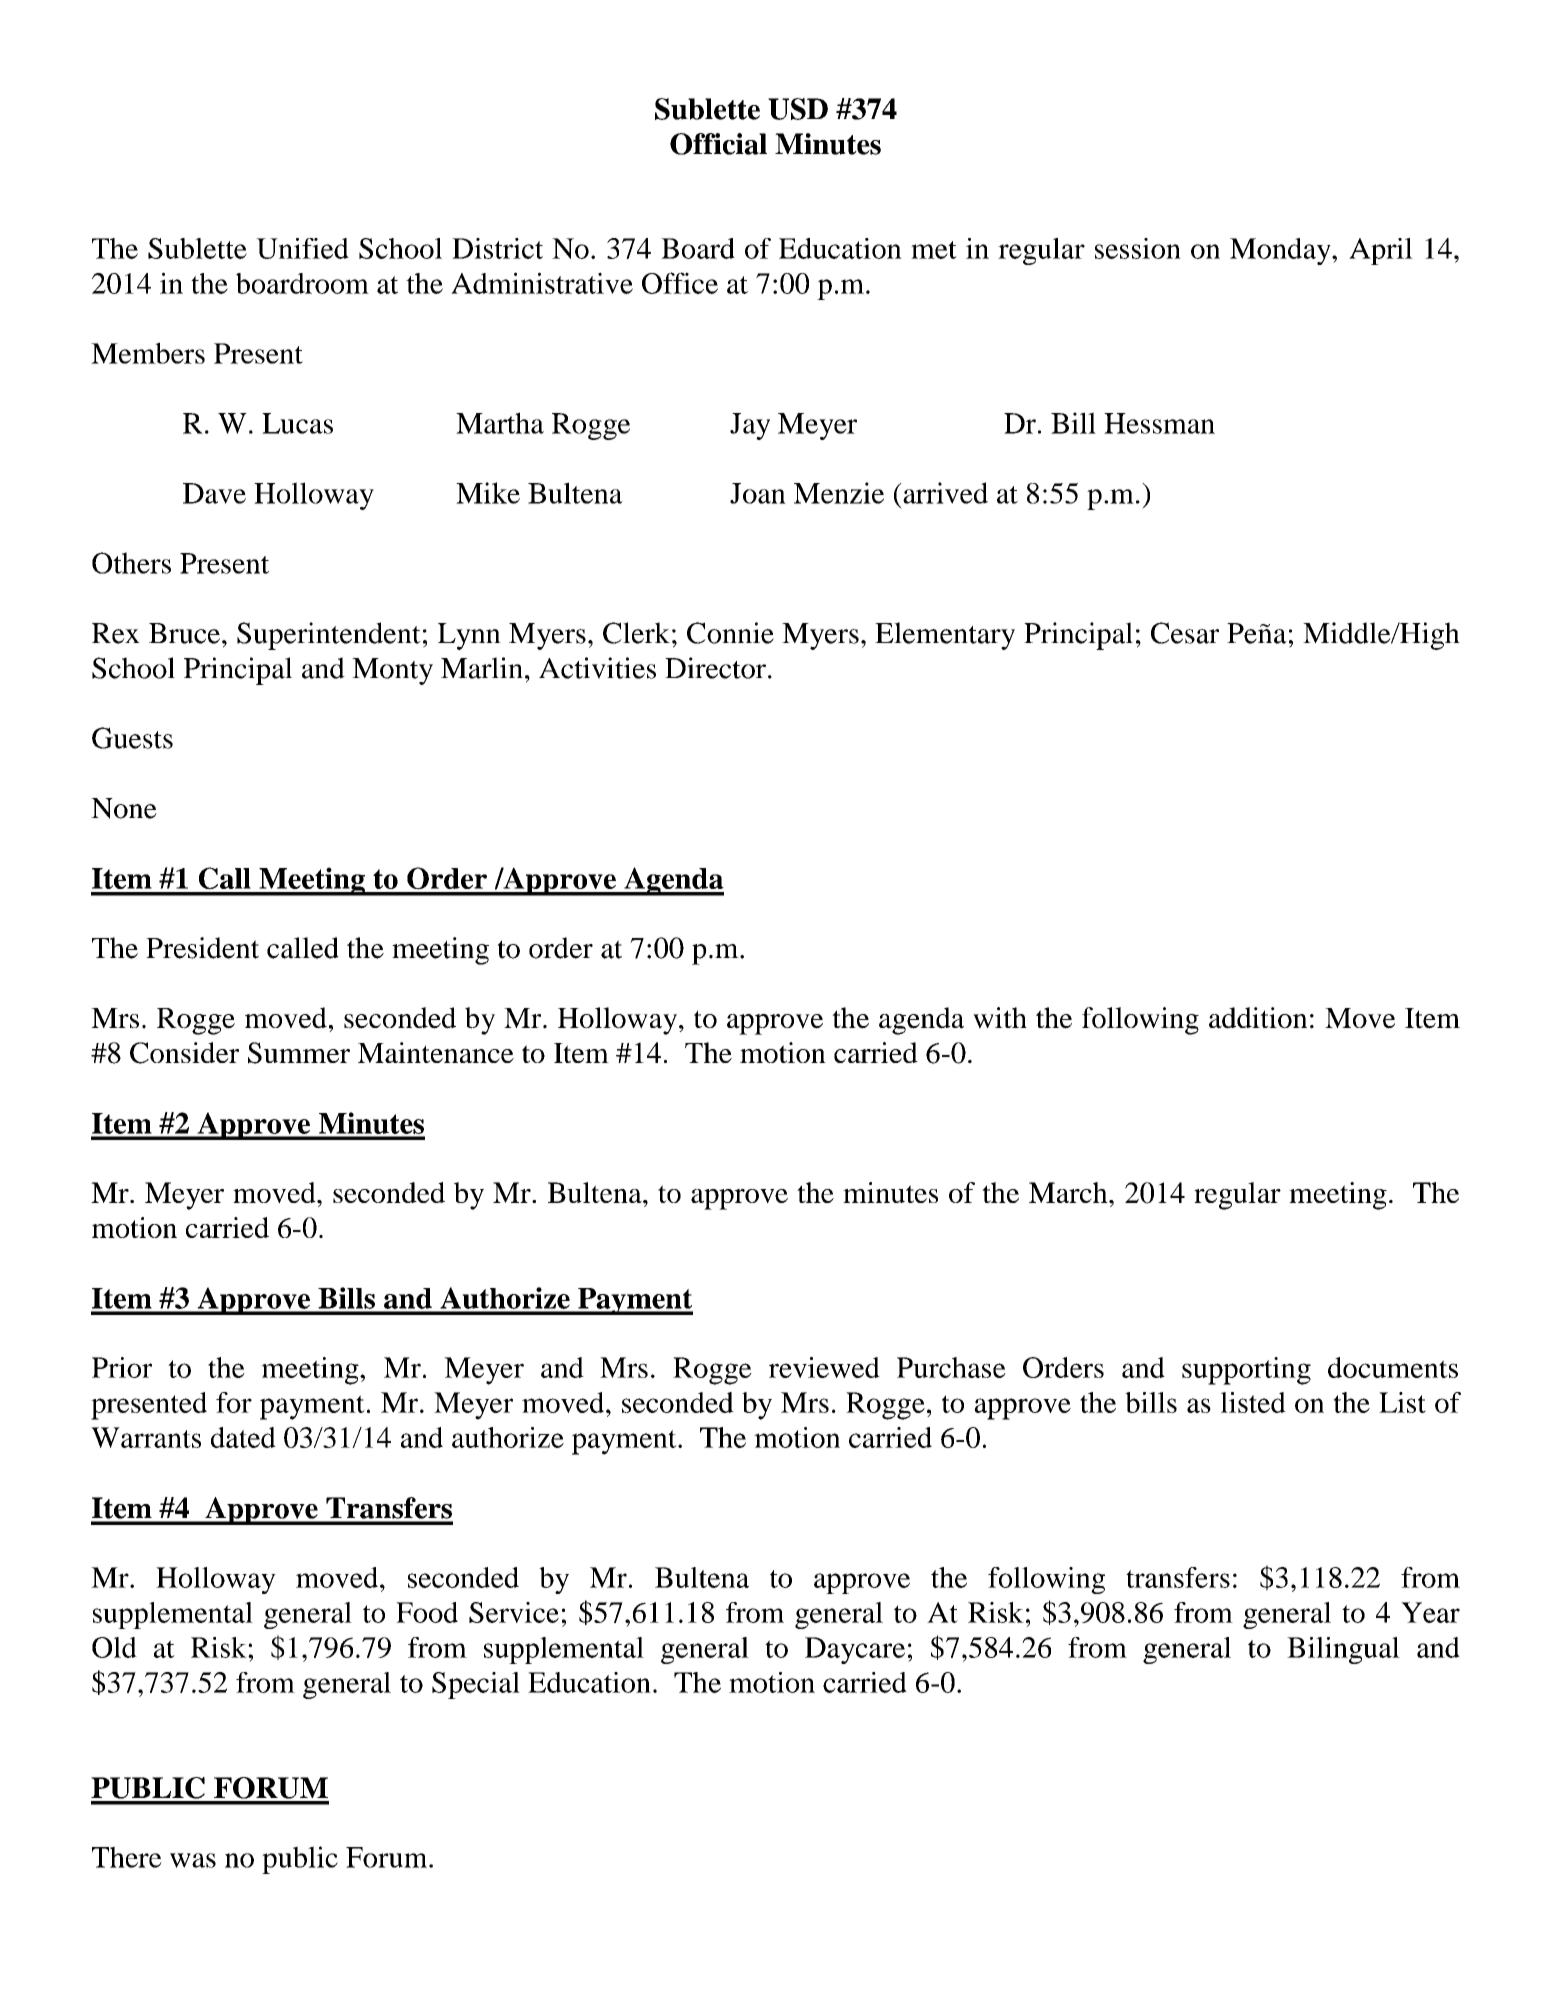 This page has width=1551, height=2007. What do you see at coordinates (193, 1860) in the page?
I see `was` at bounding box center [193, 1860].
